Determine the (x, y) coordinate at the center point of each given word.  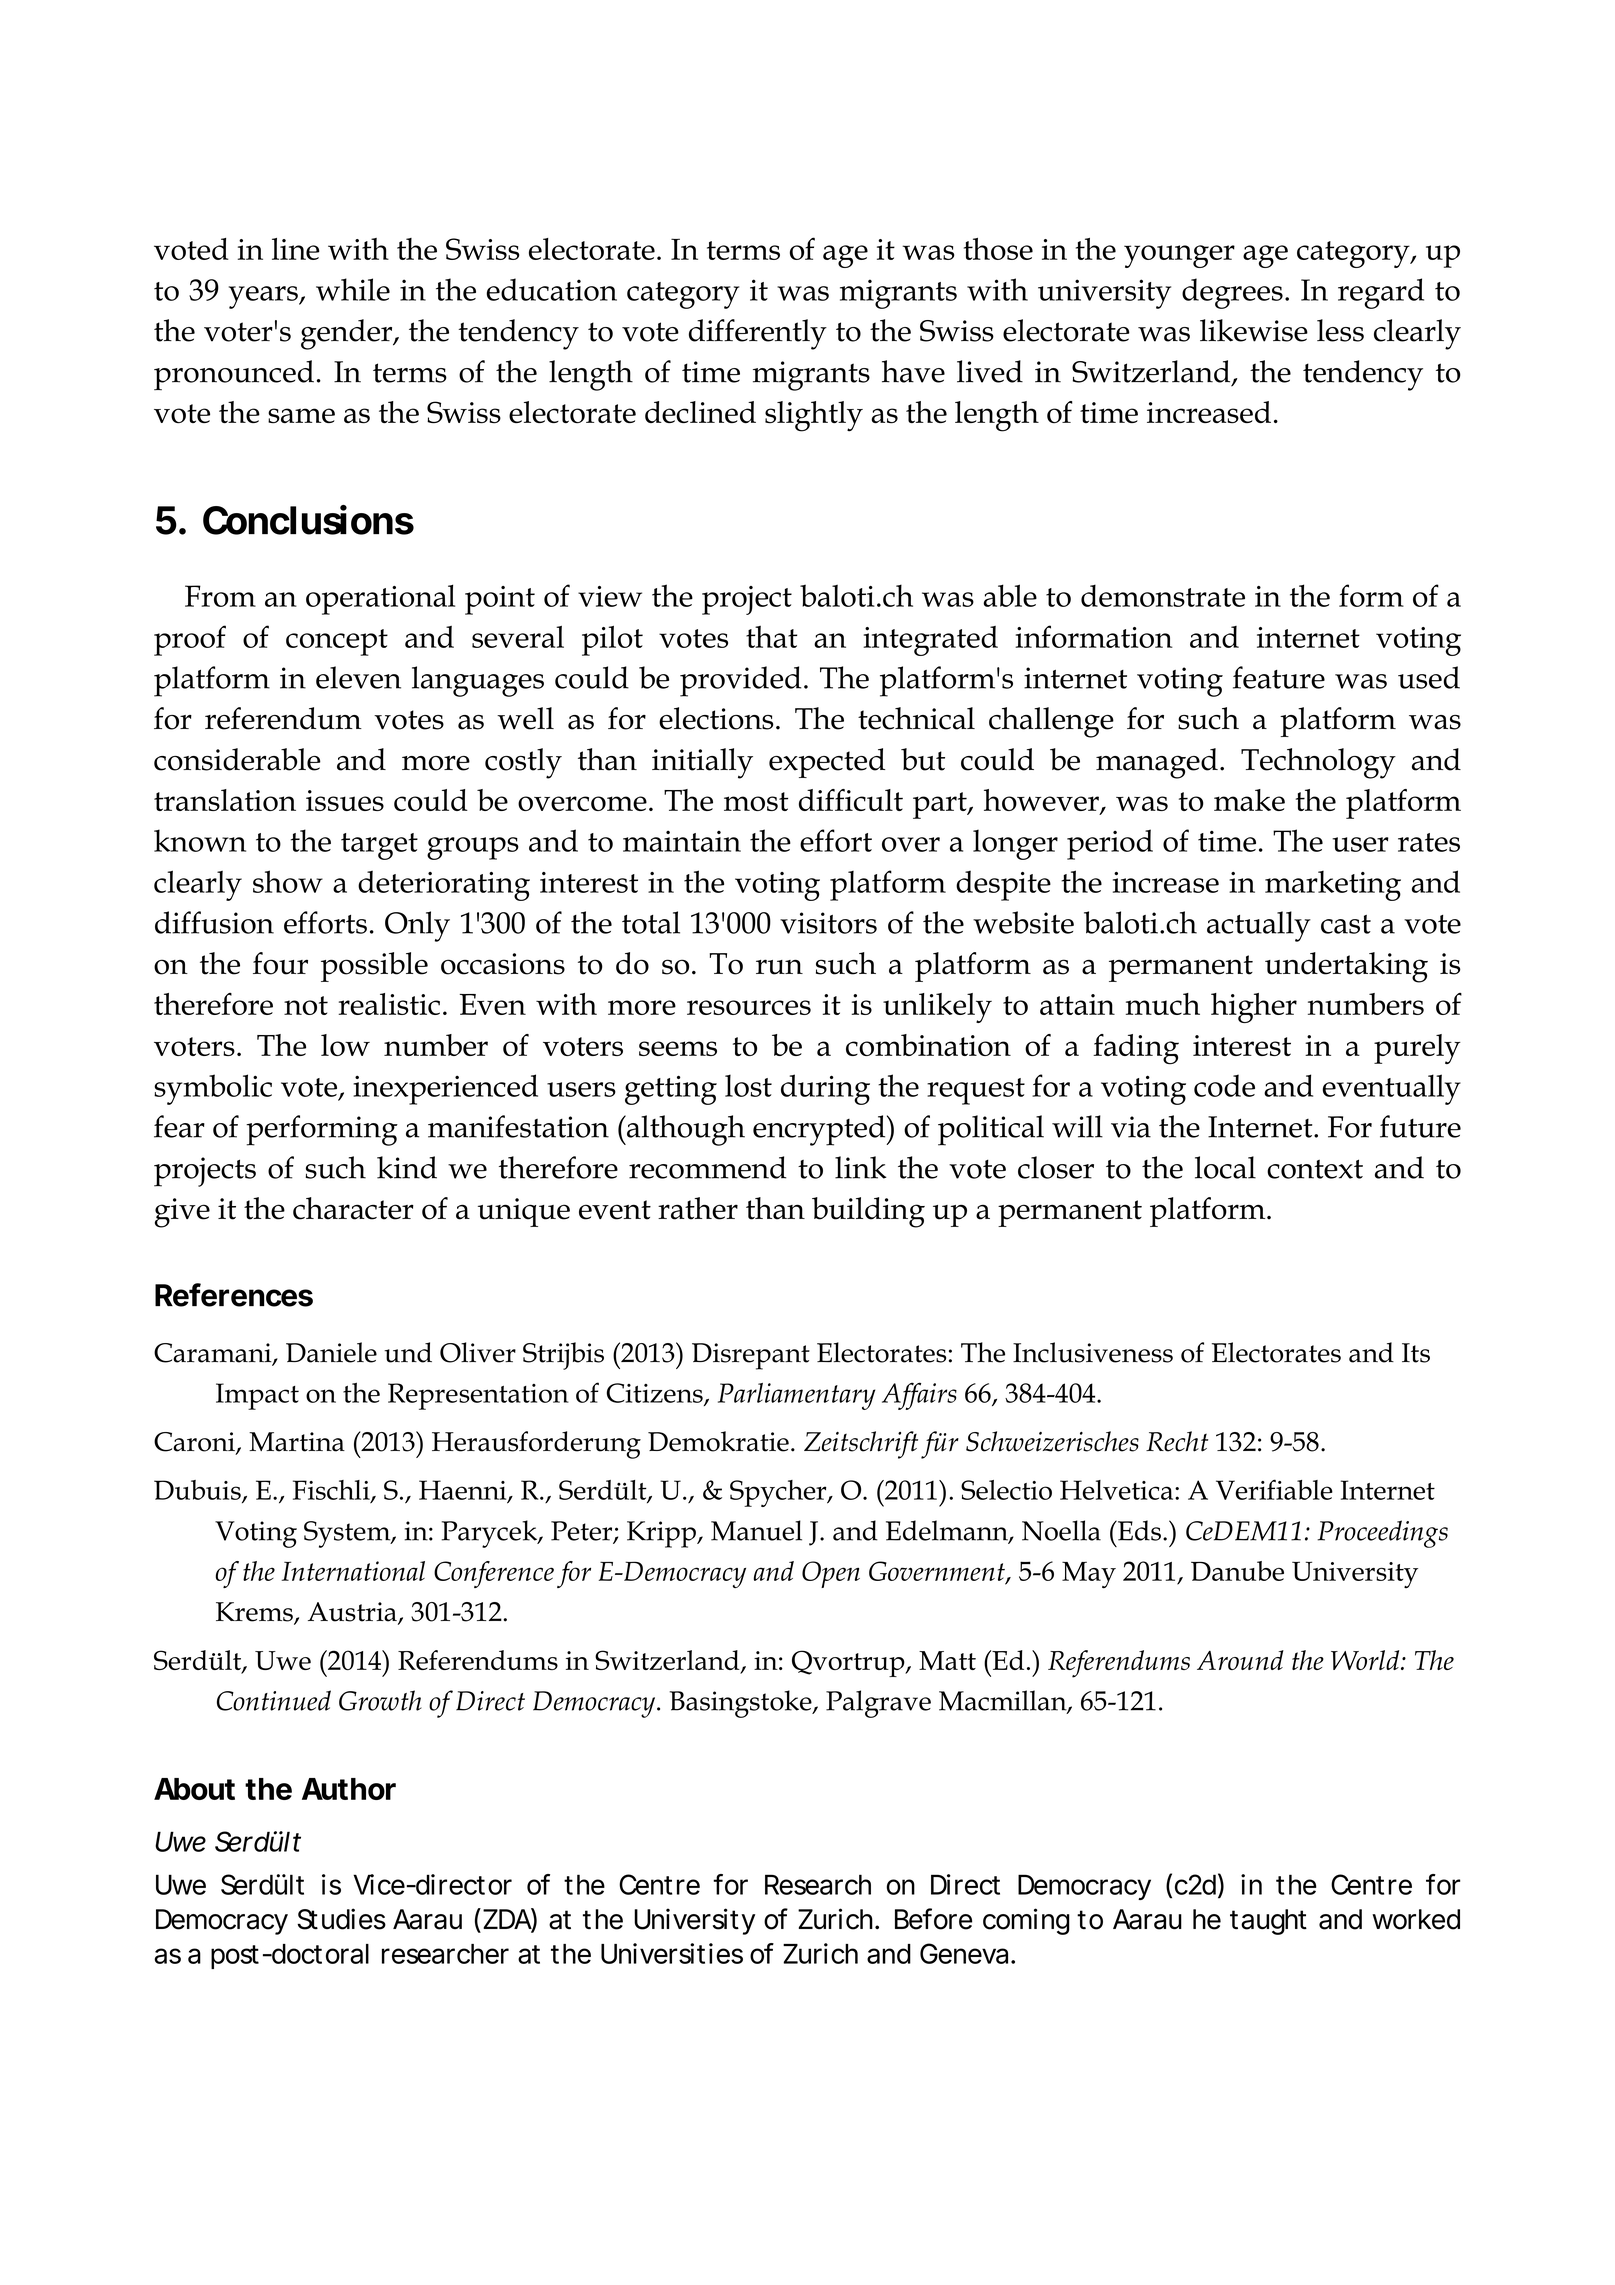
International (353, 1571)
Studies (341, 1919)
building (868, 1212)
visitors (828, 923)
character (353, 1208)
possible (374, 967)
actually (1259, 926)
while (353, 289)
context (1315, 1169)
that (772, 637)
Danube (1237, 1571)
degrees (1232, 293)
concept (337, 642)
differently (758, 334)
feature (1279, 677)
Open (831, 1574)
